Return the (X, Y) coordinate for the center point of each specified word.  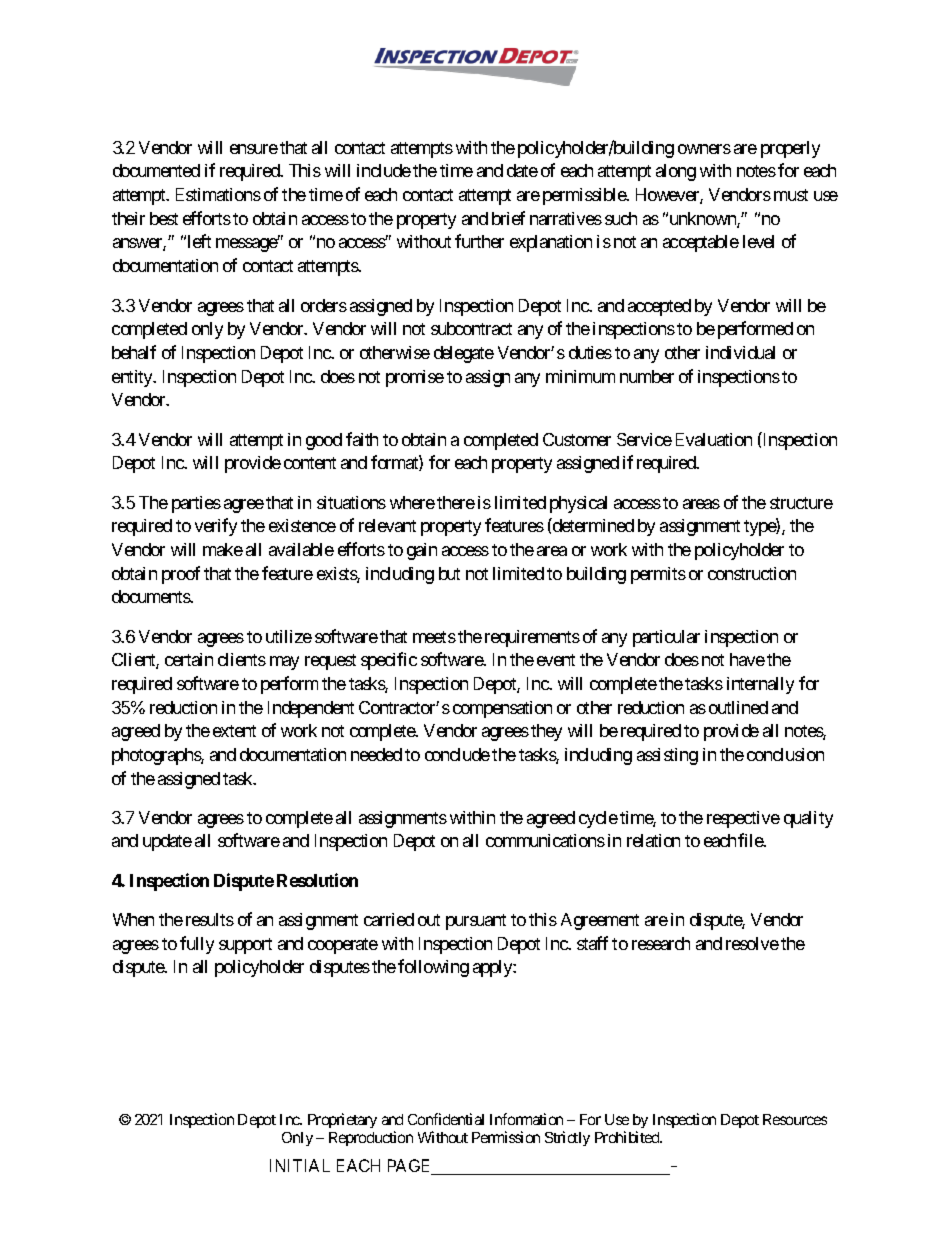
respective (743, 819)
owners (704, 149)
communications (545, 840)
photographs (157, 756)
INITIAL (300, 1165)
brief (508, 218)
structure (801, 503)
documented (156, 170)
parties (196, 504)
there (456, 502)
